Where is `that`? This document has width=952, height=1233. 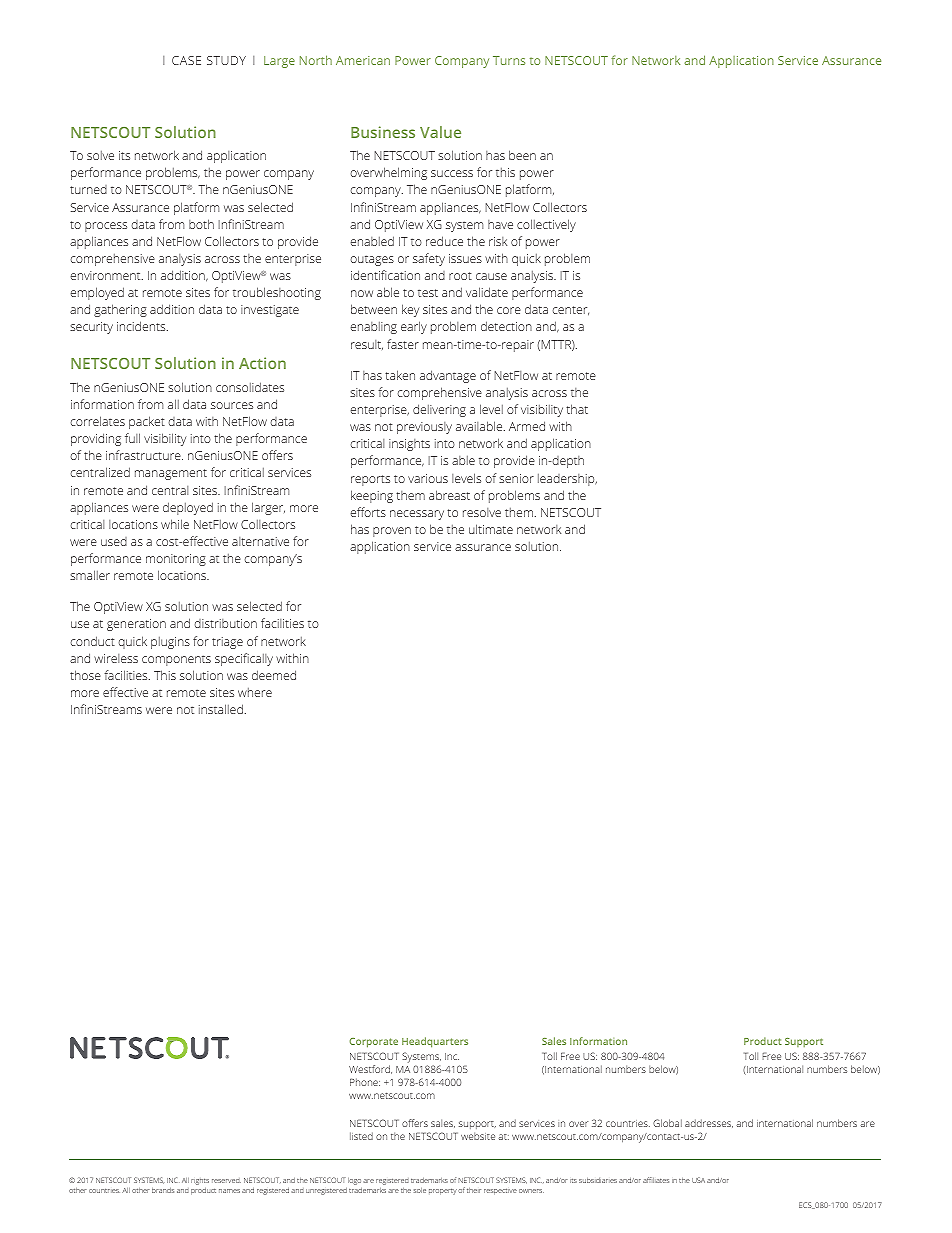 that is located at coordinates (577, 409).
